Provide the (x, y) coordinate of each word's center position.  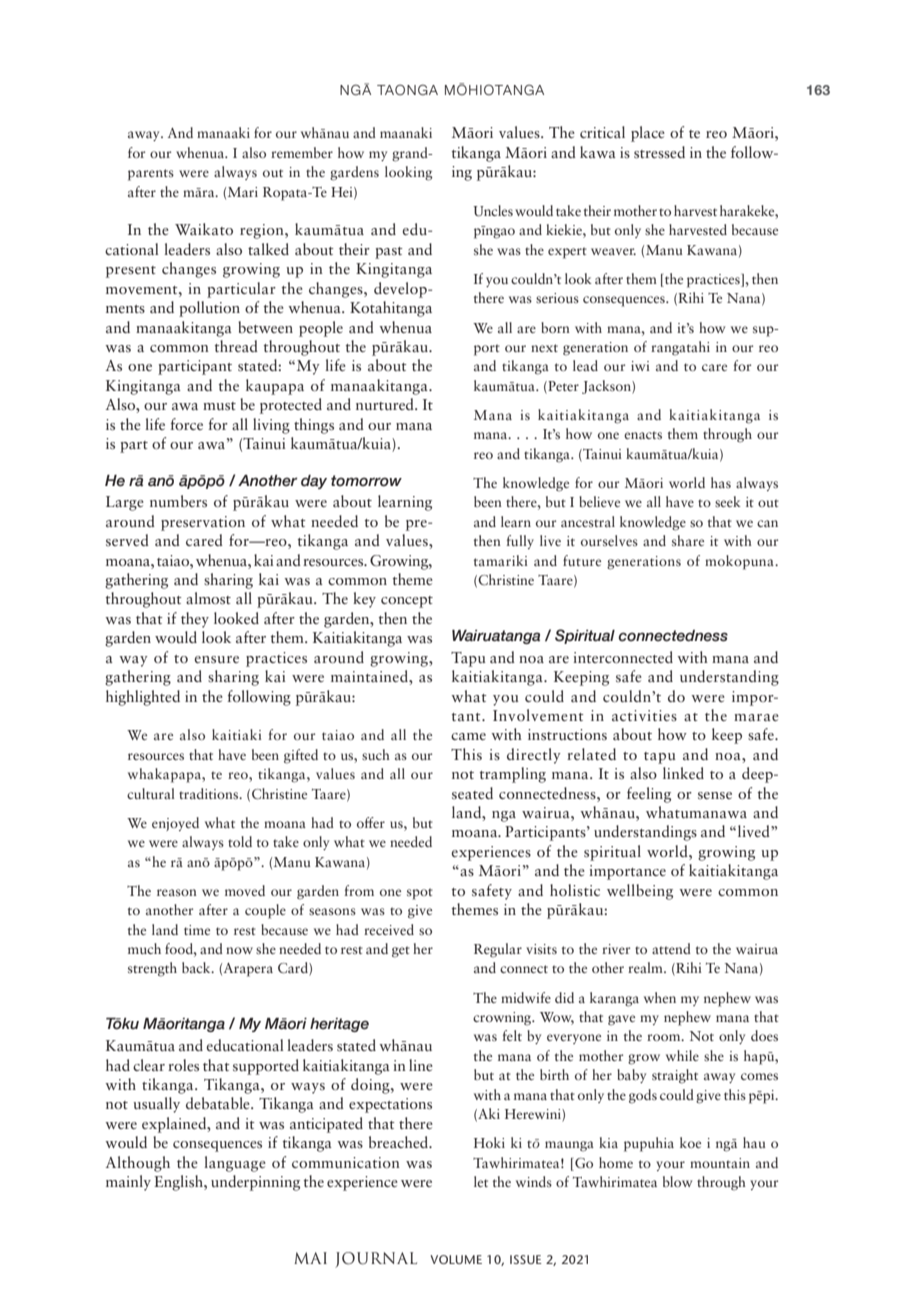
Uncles (493, 211)
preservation (203, 523)
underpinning (255, 1183)
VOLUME (456, 1259)
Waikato (204, 229)
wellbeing (640, 892)
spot (420, 894)
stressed (659, 152)
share (688, 540)
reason (177, 892)
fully (520, 542)
